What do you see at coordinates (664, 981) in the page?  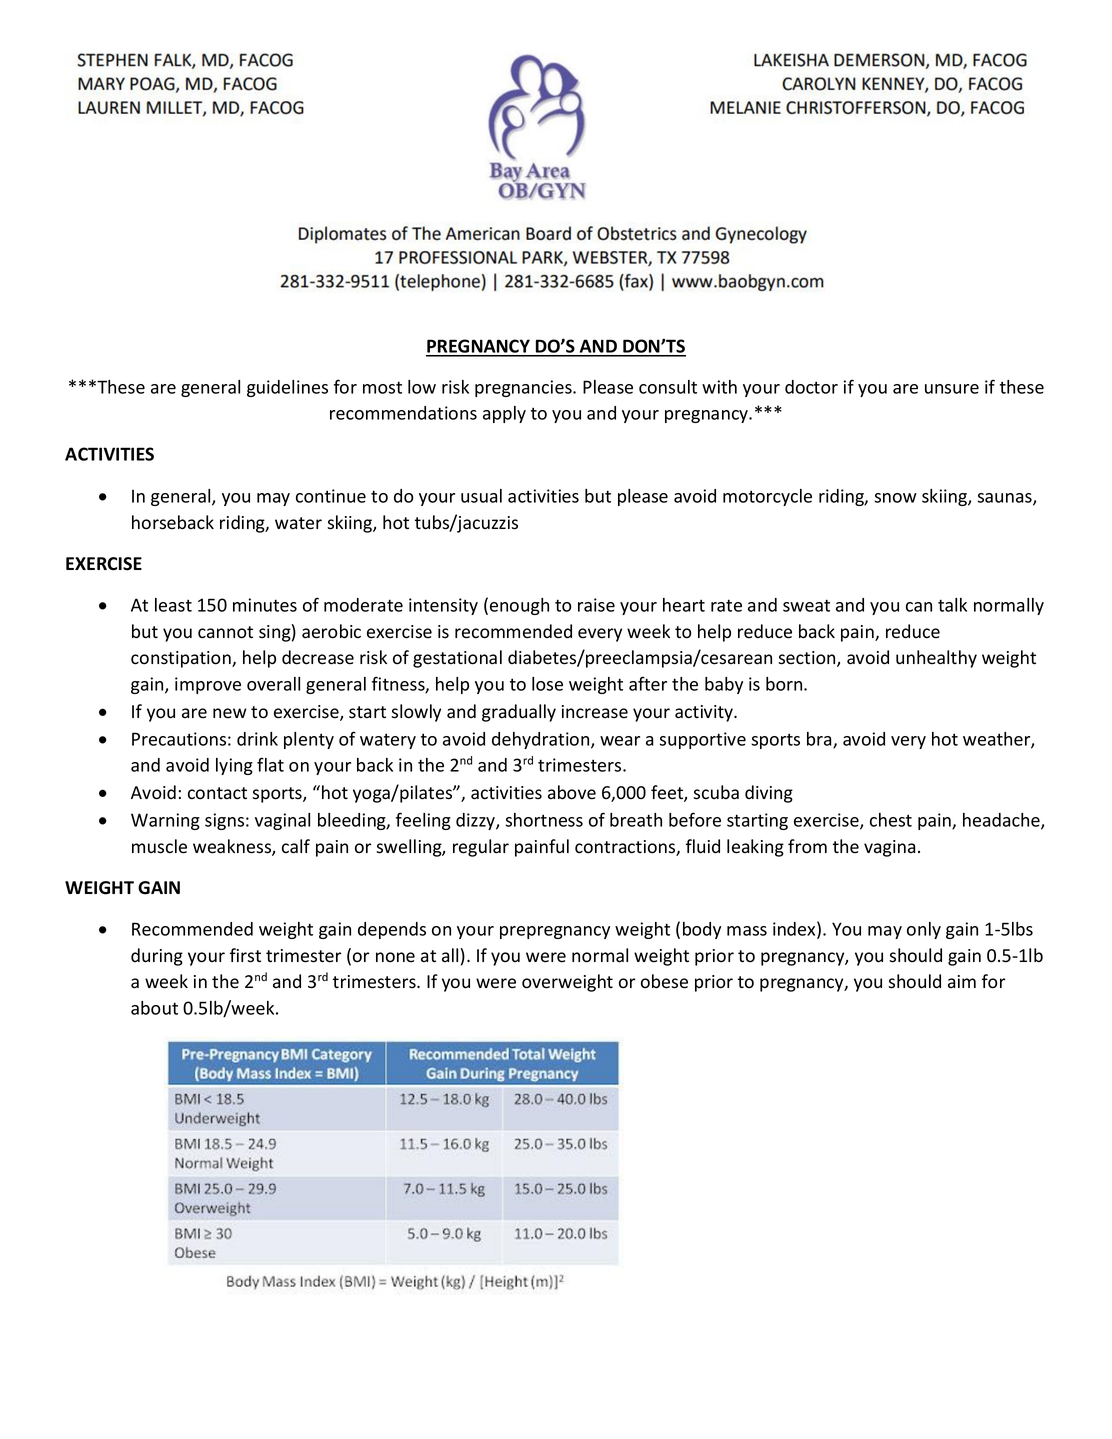 I see `obese` at bounding box center [664, 981].
